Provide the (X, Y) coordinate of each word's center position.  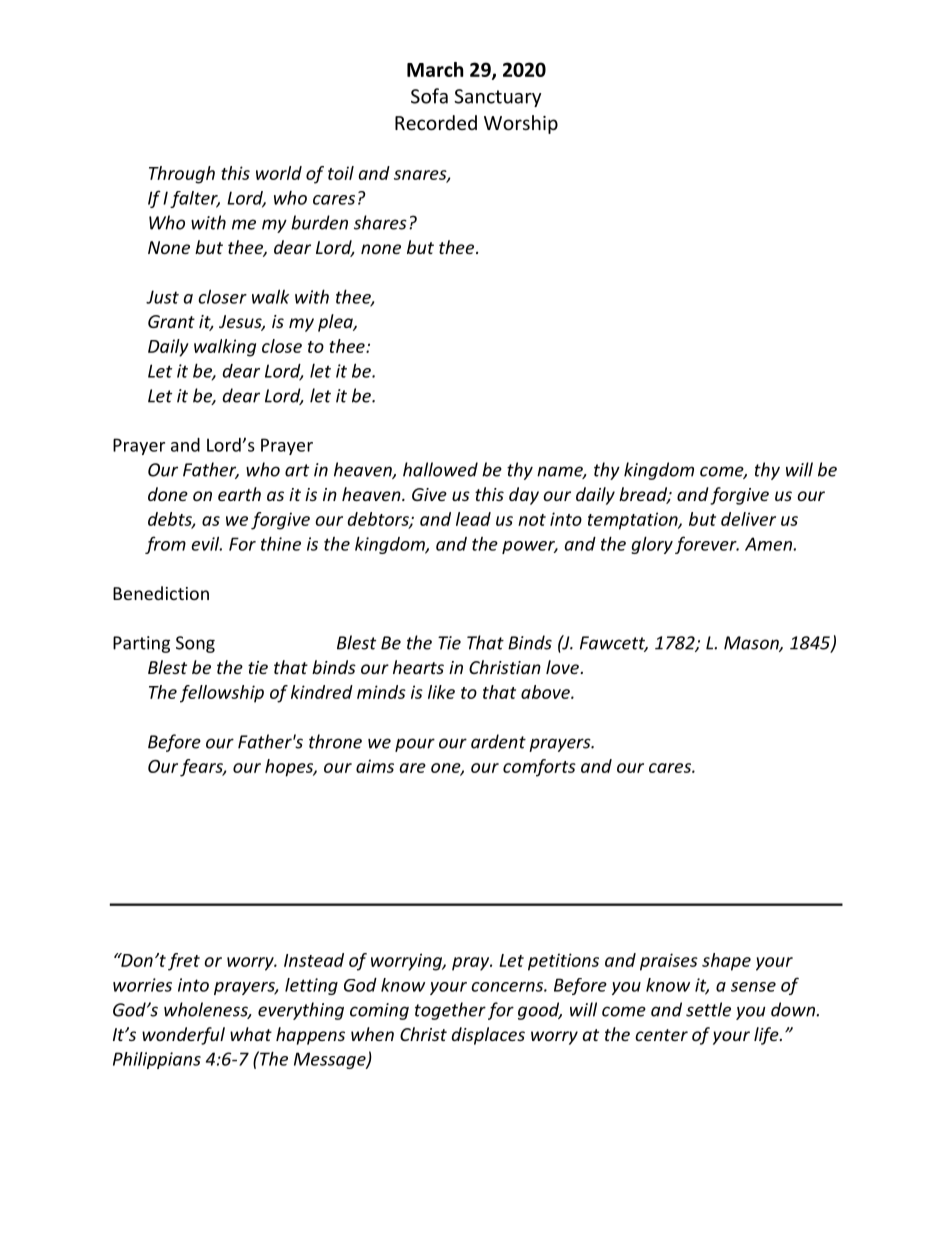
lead (473, 519)
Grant (171, 321)
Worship (521, 124)
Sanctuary (497, 98)
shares (380, 222)
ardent (498, 741)
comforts (539, 768)
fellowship (222, 694)
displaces (488, 1036)
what (251, 1034)
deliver (748, 519)
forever (707, 545)
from (165, 545)
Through (182, 175)
